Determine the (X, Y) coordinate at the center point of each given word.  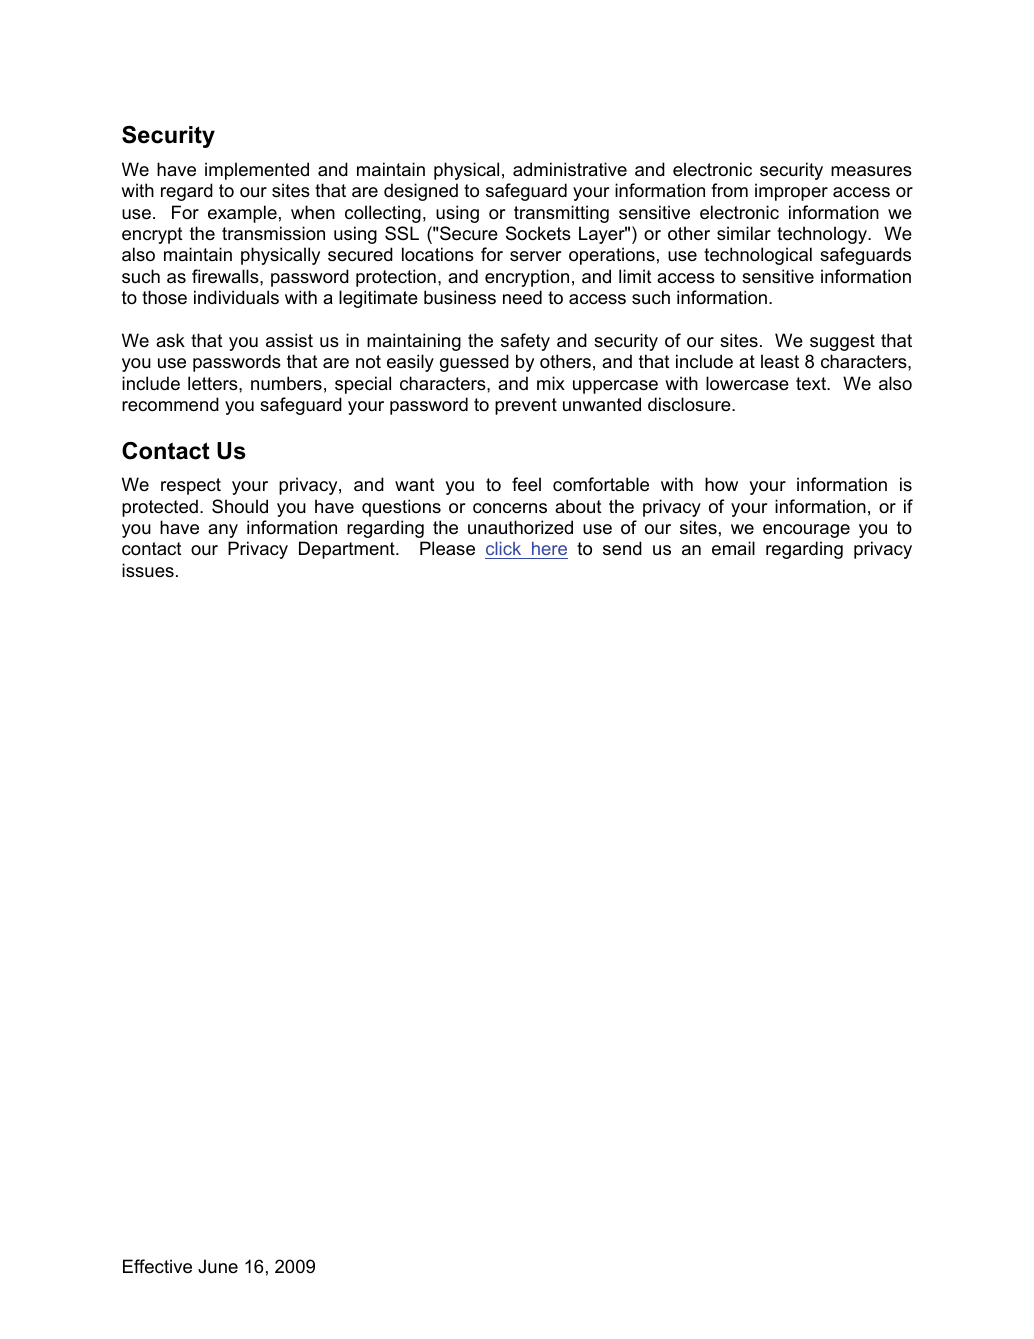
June (218, 1266)
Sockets (538, 233)
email (733, 548)
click (504, 550)
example (242, 214)
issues (148, 570)
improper (791, 192)
